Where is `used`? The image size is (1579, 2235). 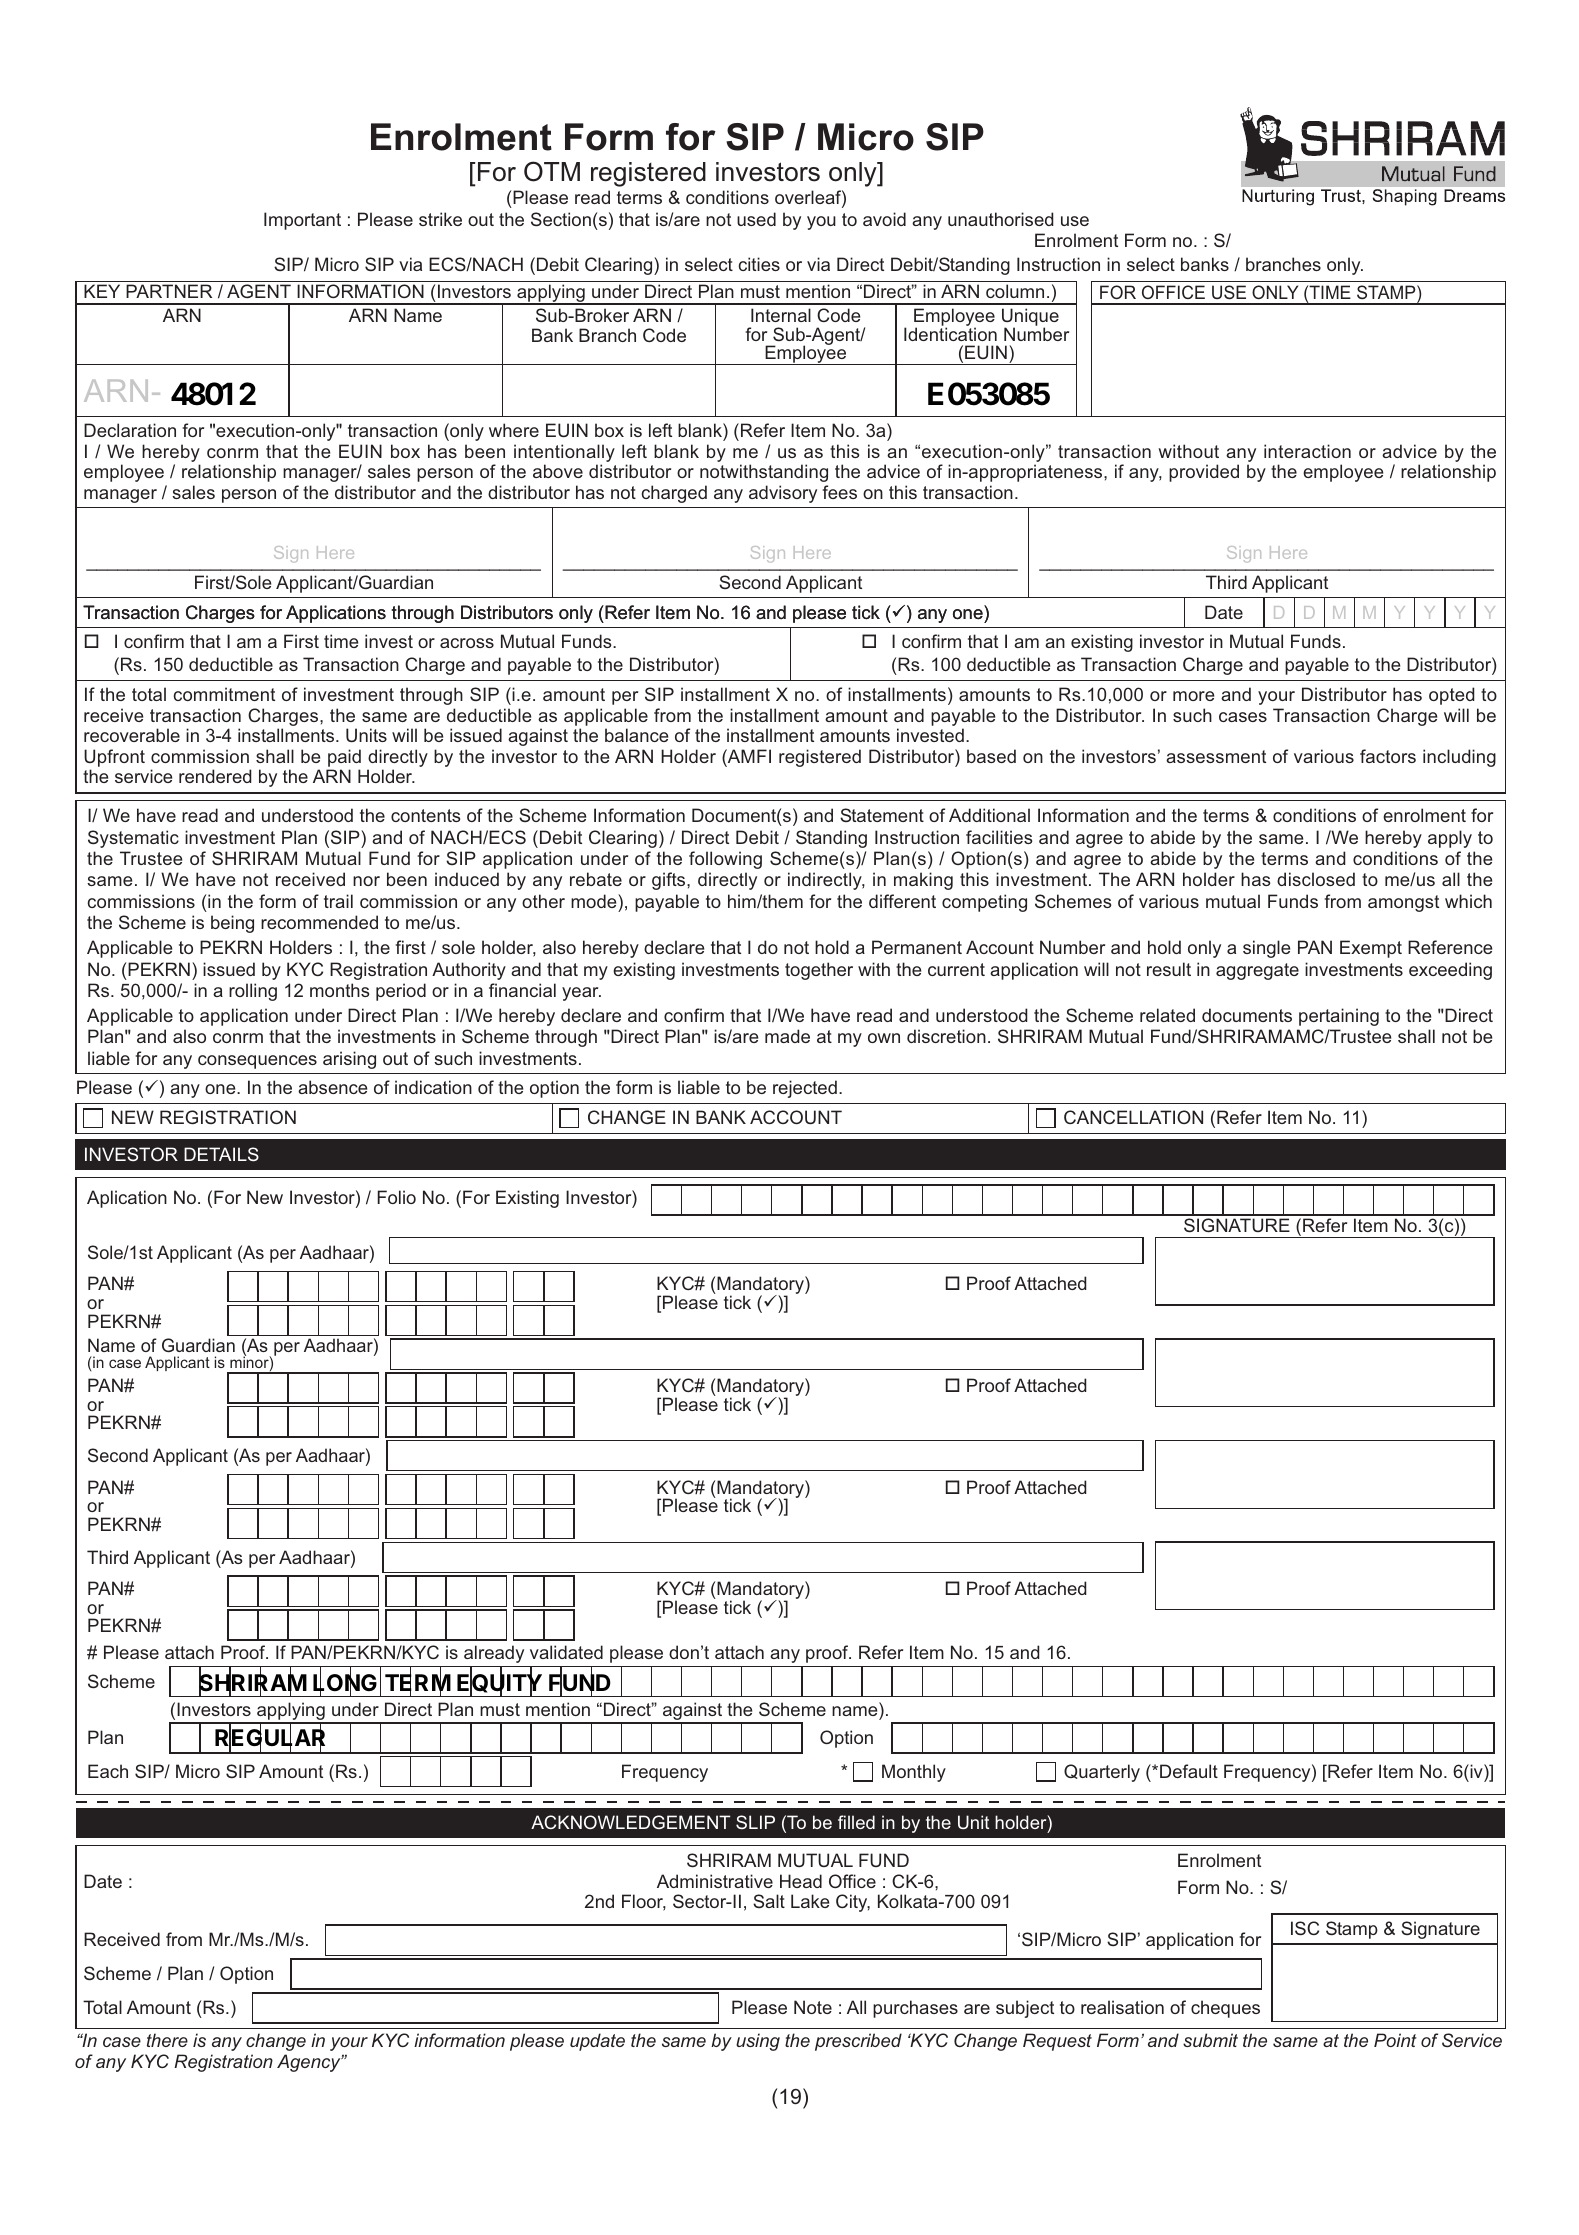 used is located at coordinates (756, 219).
